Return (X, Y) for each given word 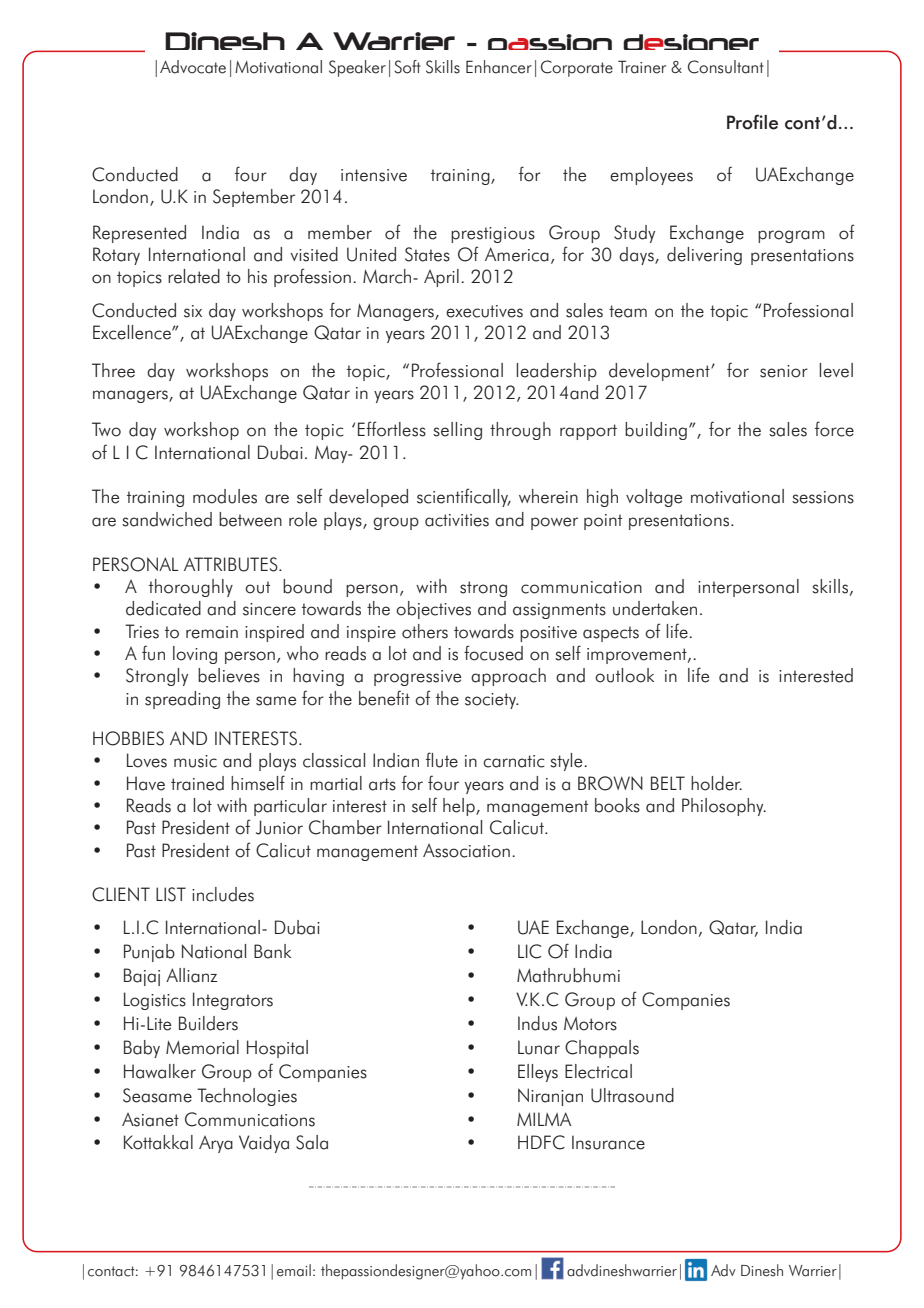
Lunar (539, 1047)
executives (484, 311)
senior (784, 371)
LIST (171, 894)
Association (466, 851)
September (254, 198)
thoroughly (191, 588)
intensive (374, 175)
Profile (752, 122)
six (193, 311)
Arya (216, 1144)
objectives (433, 610)
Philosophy (724, 807)
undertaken (655, 608)
